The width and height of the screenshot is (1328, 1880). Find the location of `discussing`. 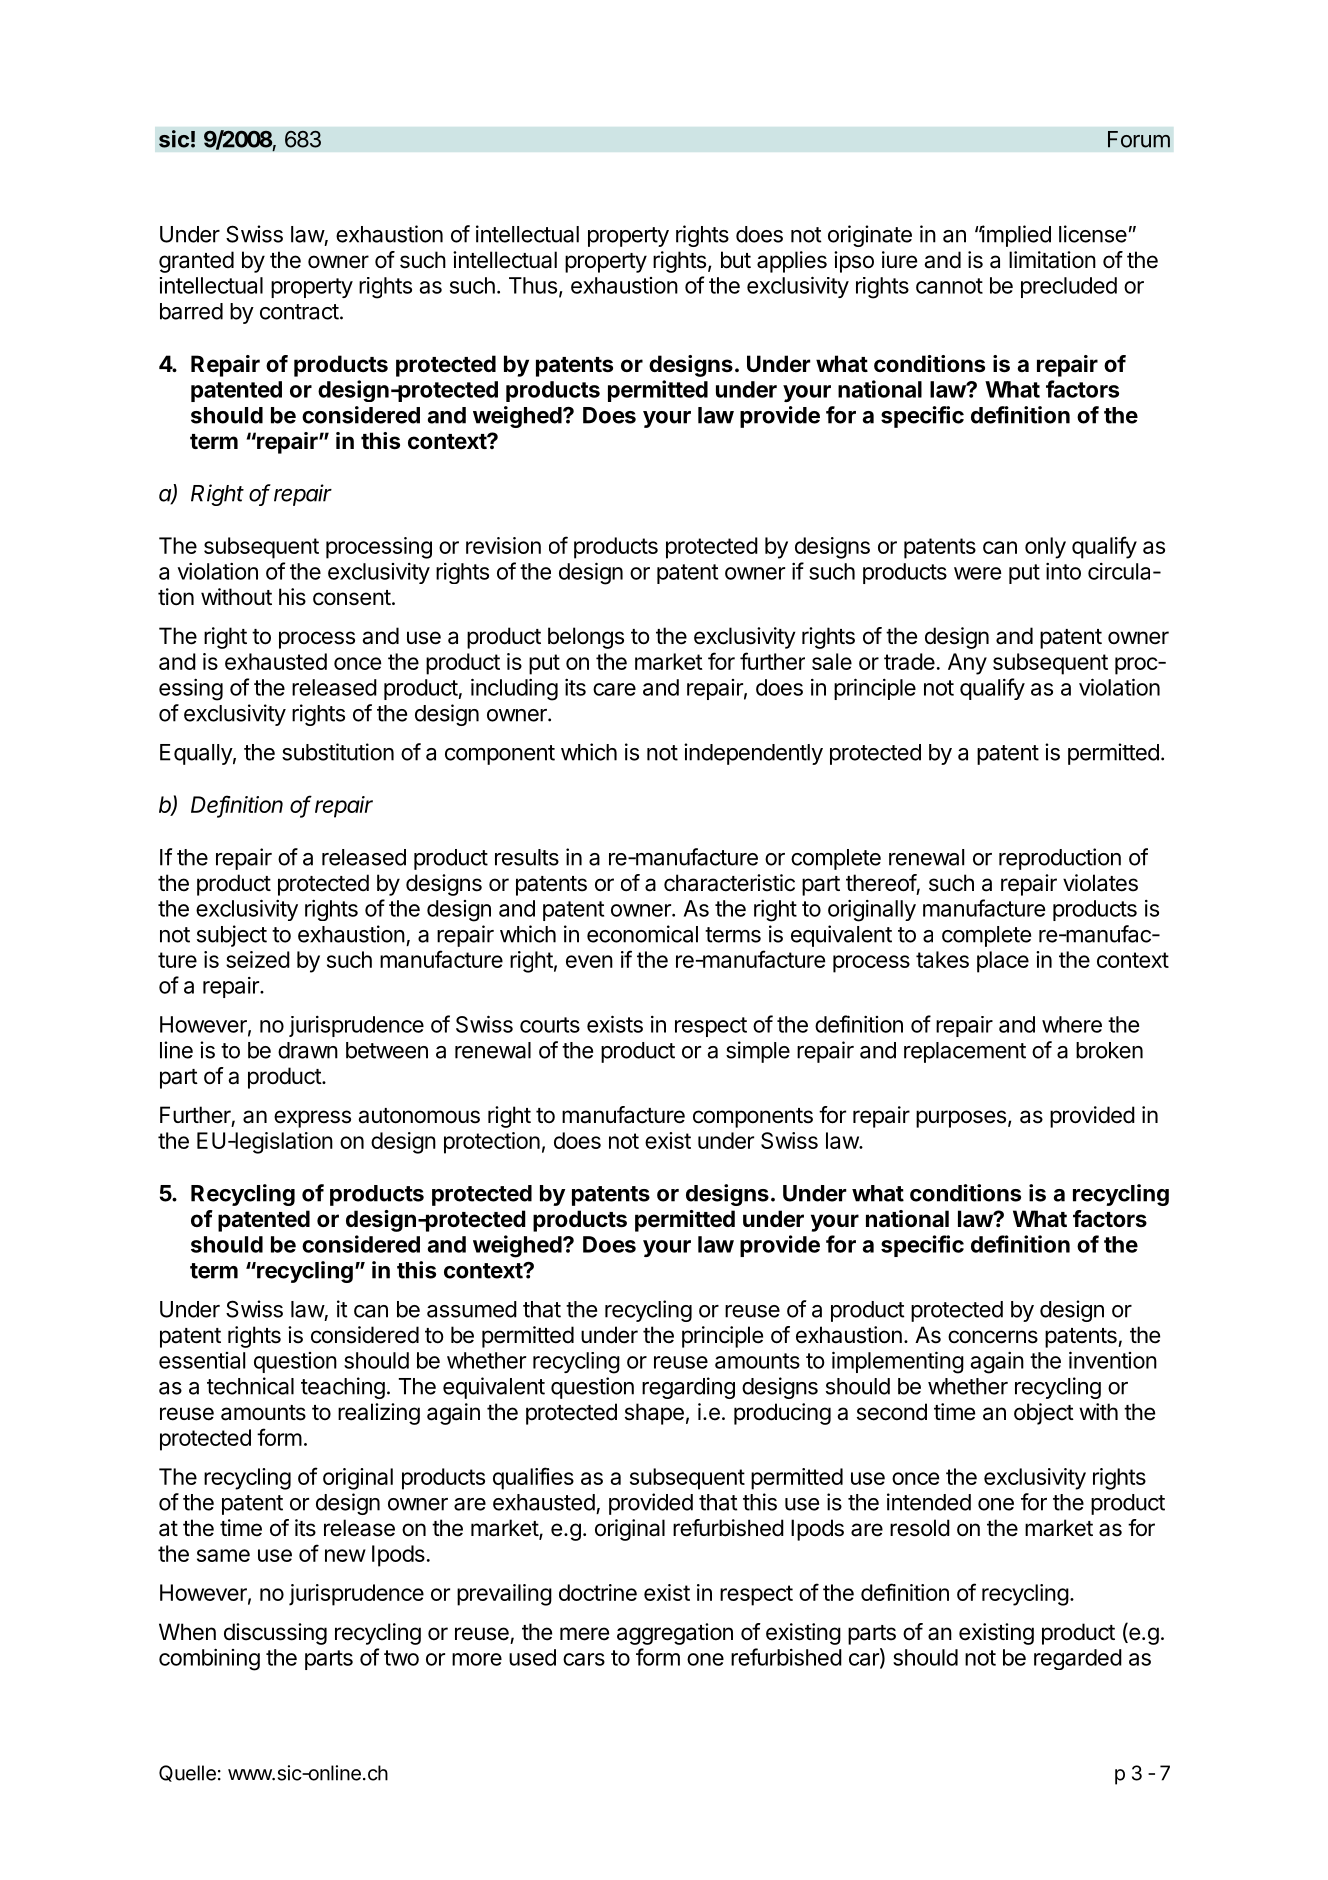

discussing is located at coordinates (275, 1634).
